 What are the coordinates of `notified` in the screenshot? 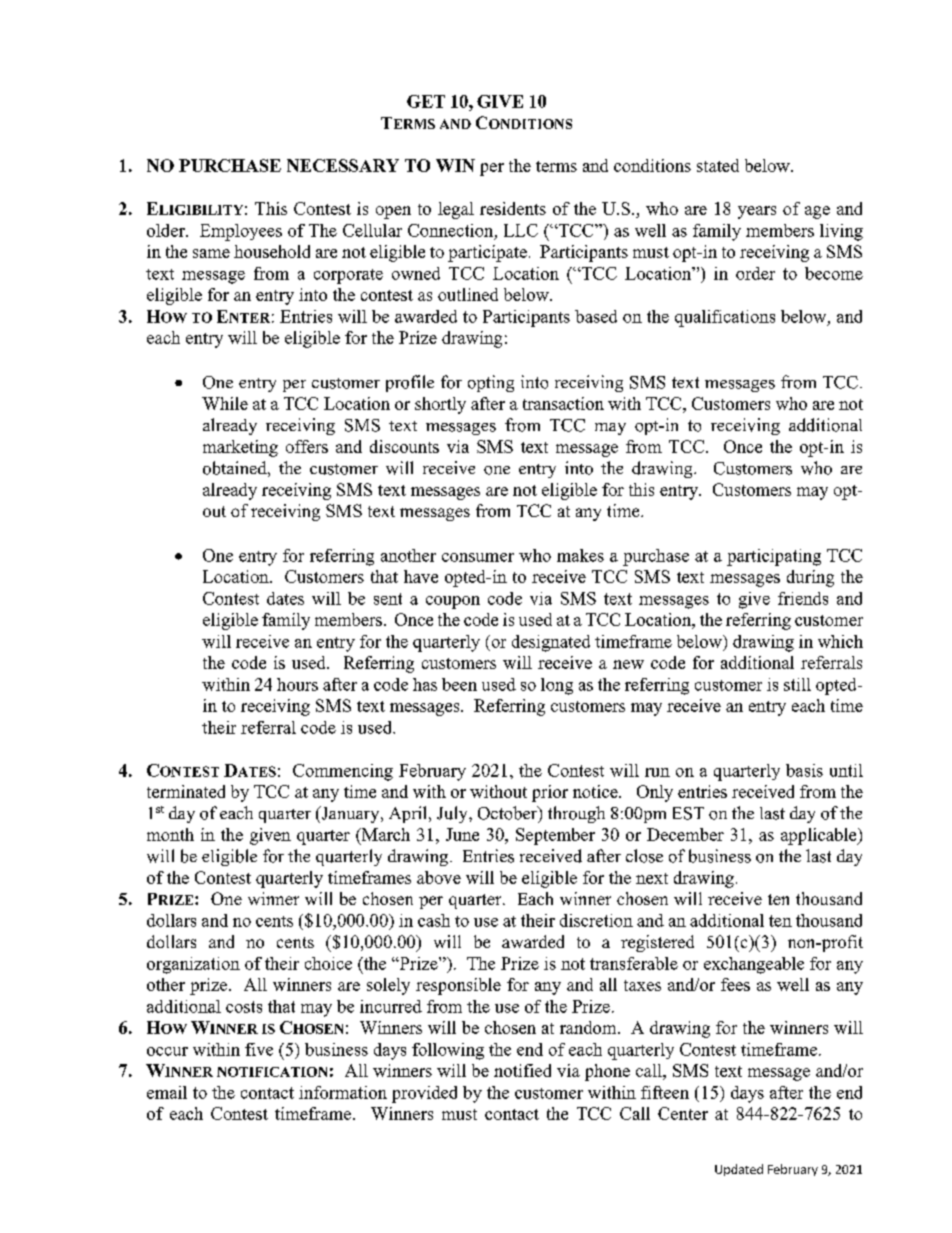 It's located at (522, 1070).
